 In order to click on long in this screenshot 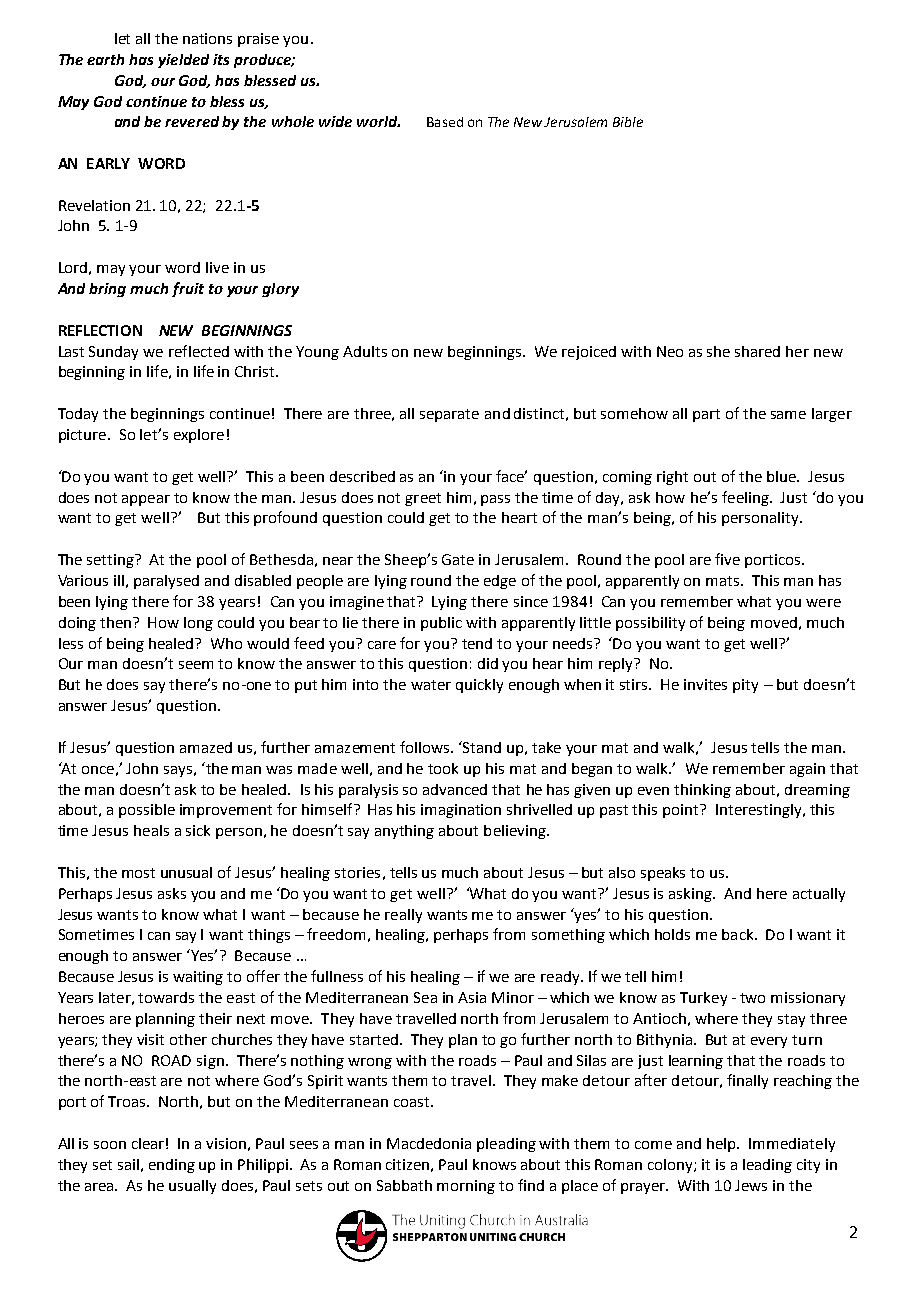, I will do `click(198, 624)`.
